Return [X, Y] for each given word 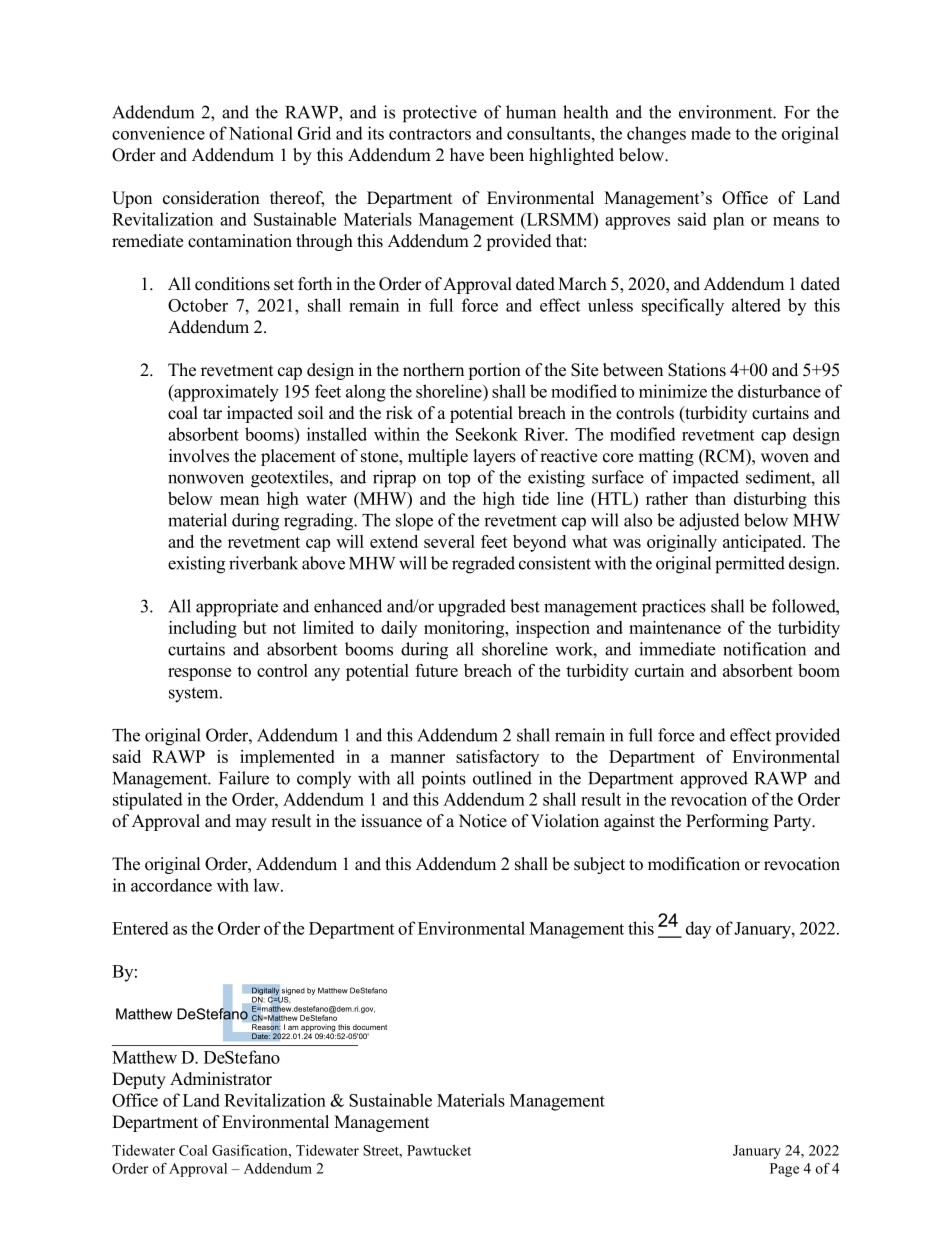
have [467, 155]
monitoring [465, 629]
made [711, 133]
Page [784, 1170]
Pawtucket [439, 1150]
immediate [677, 649]
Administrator [221, 1079]
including [203, 629]
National [261, 133]
